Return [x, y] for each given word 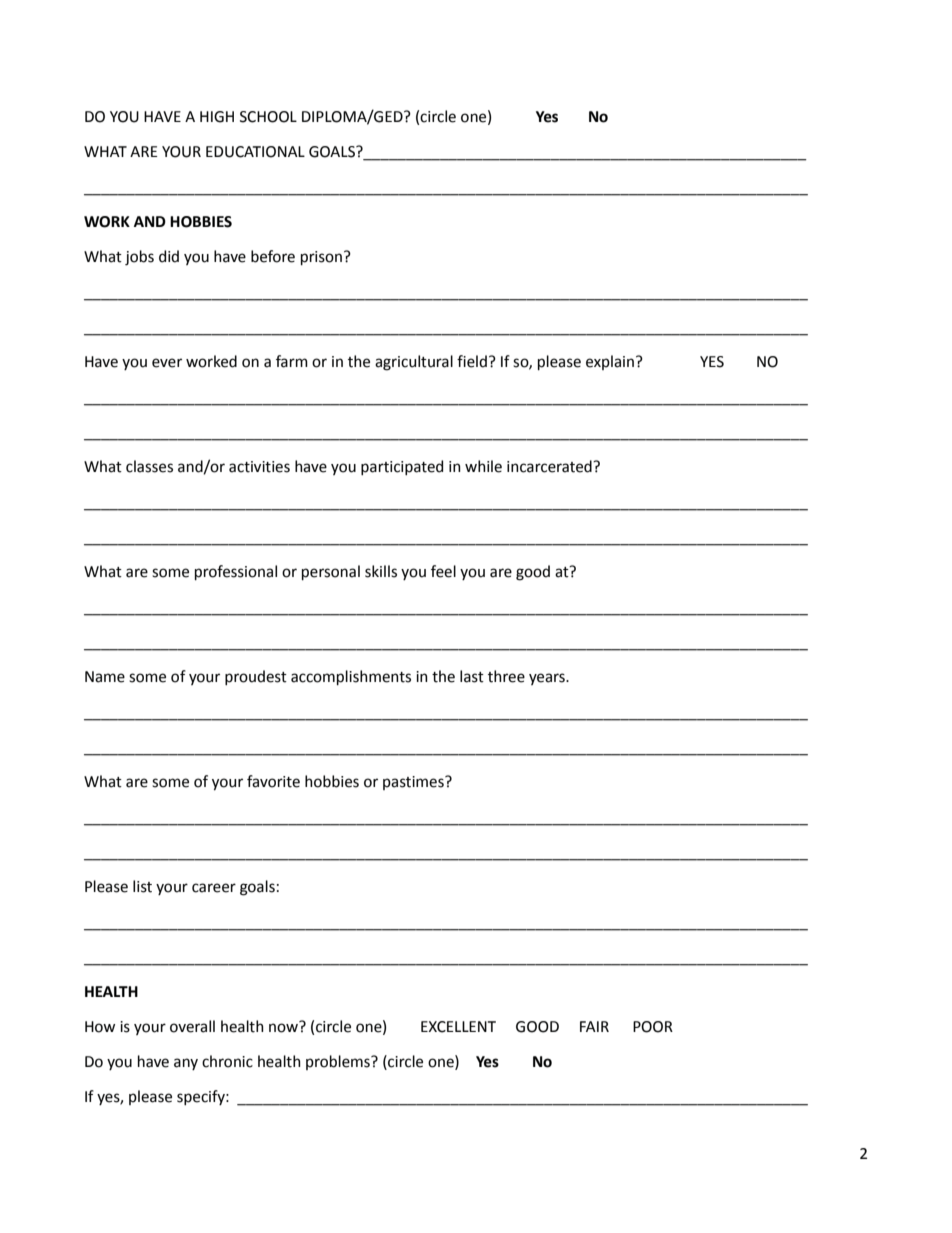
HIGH [217, 117]
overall [192, 1026]
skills [381, 571]
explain [610, 362]
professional [236, 572]
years [548, 679]
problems [339, 1062]
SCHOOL [268, 117]
